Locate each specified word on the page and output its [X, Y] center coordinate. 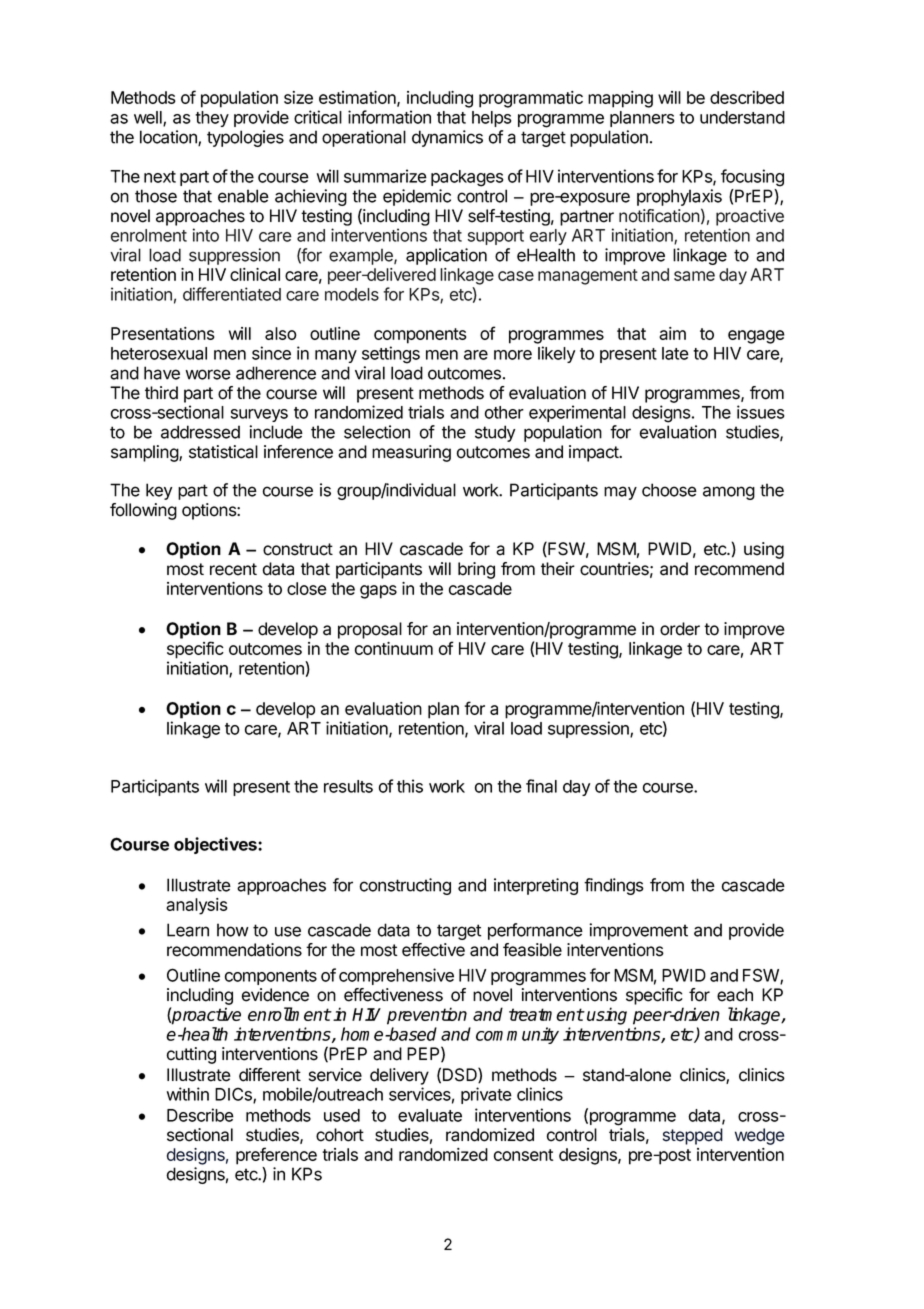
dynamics [447, 138]
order [680, 629]
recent [233, 569]
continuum [394, 648]
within [188, 1094]
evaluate [430, 1115]
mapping [620, 99]
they [212, 119]
